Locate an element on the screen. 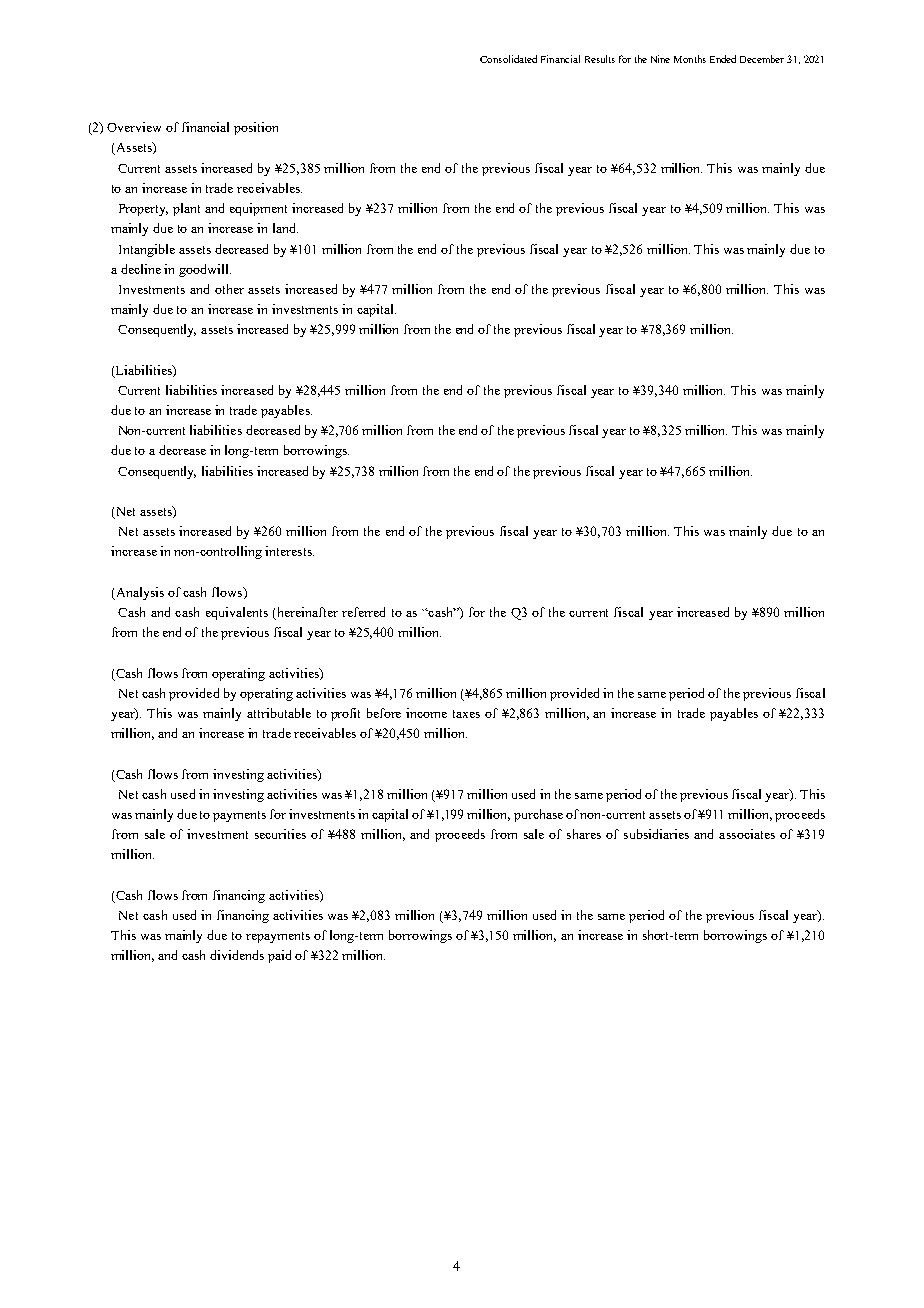 This screenshot has width=924, height=1308. land is located at coordinates (285, 228).
